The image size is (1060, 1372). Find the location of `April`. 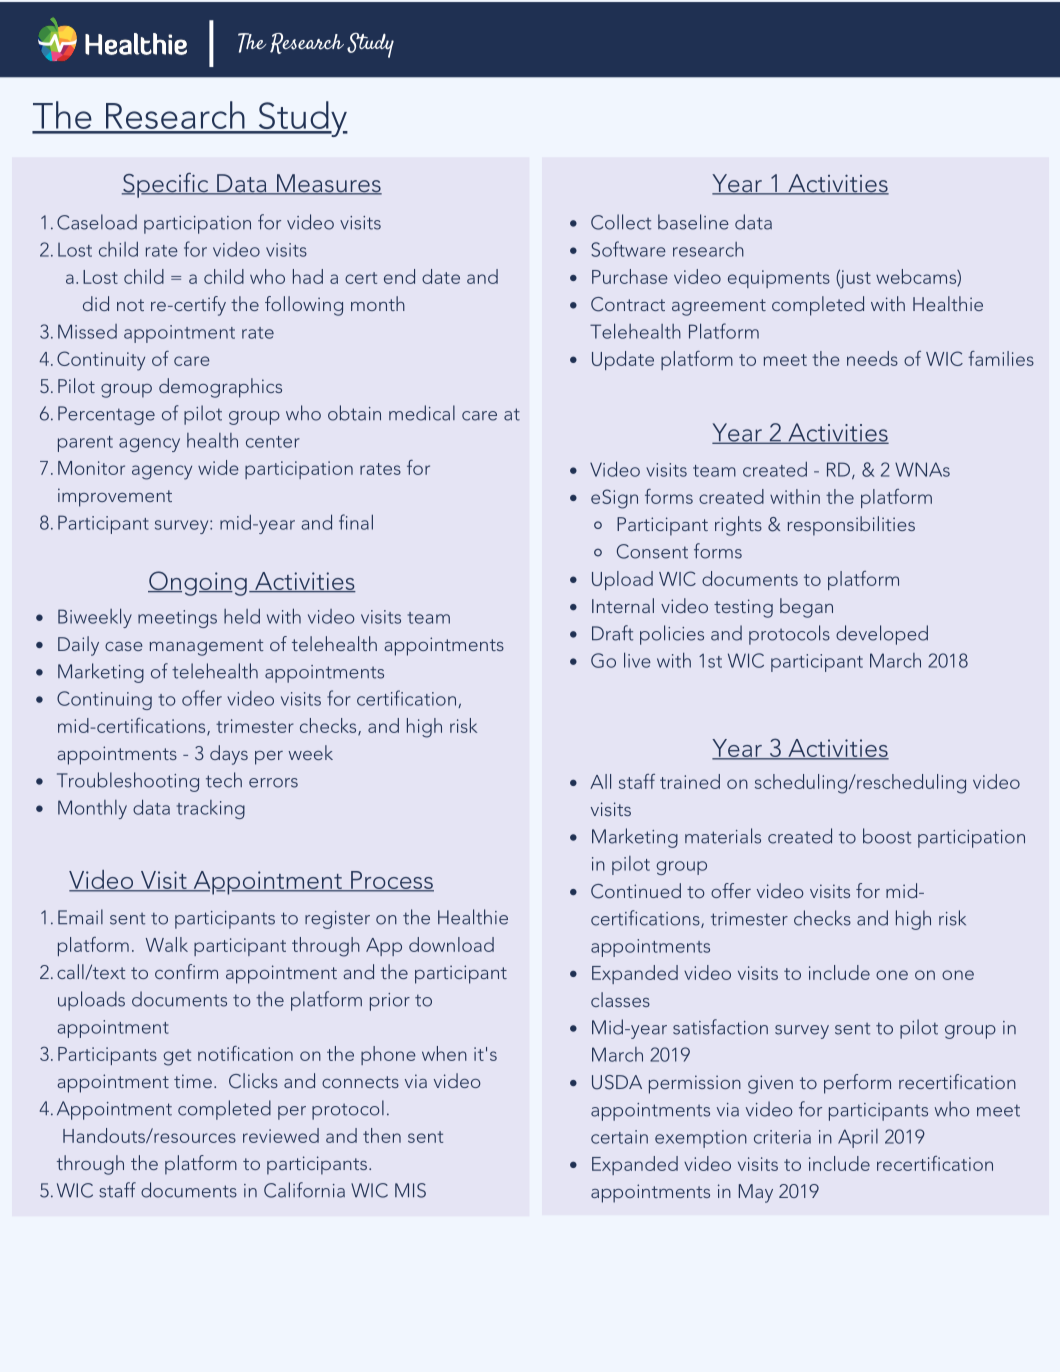

April is located at coordinates (858, 1138).
